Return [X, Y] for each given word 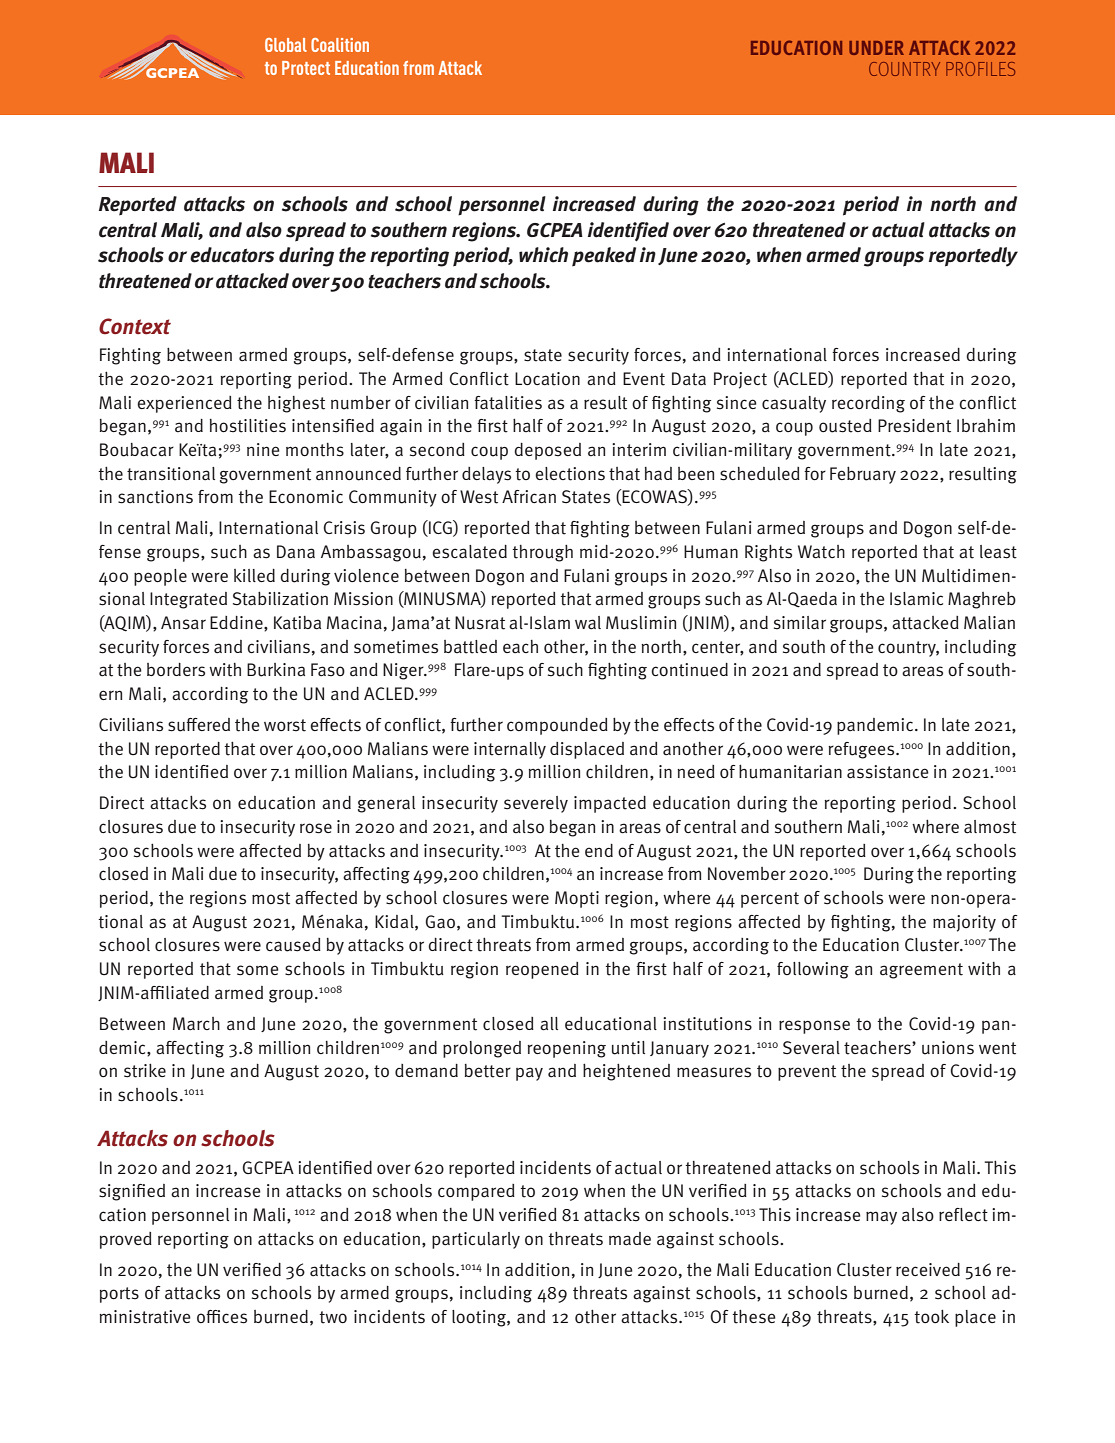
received [928, 1269]
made [630, 1239]
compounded [557, 726]
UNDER [876, 48]
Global [286, 45]
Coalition [340, 45]
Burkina [276, 670]
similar [800, 623]
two [333, 1317]
